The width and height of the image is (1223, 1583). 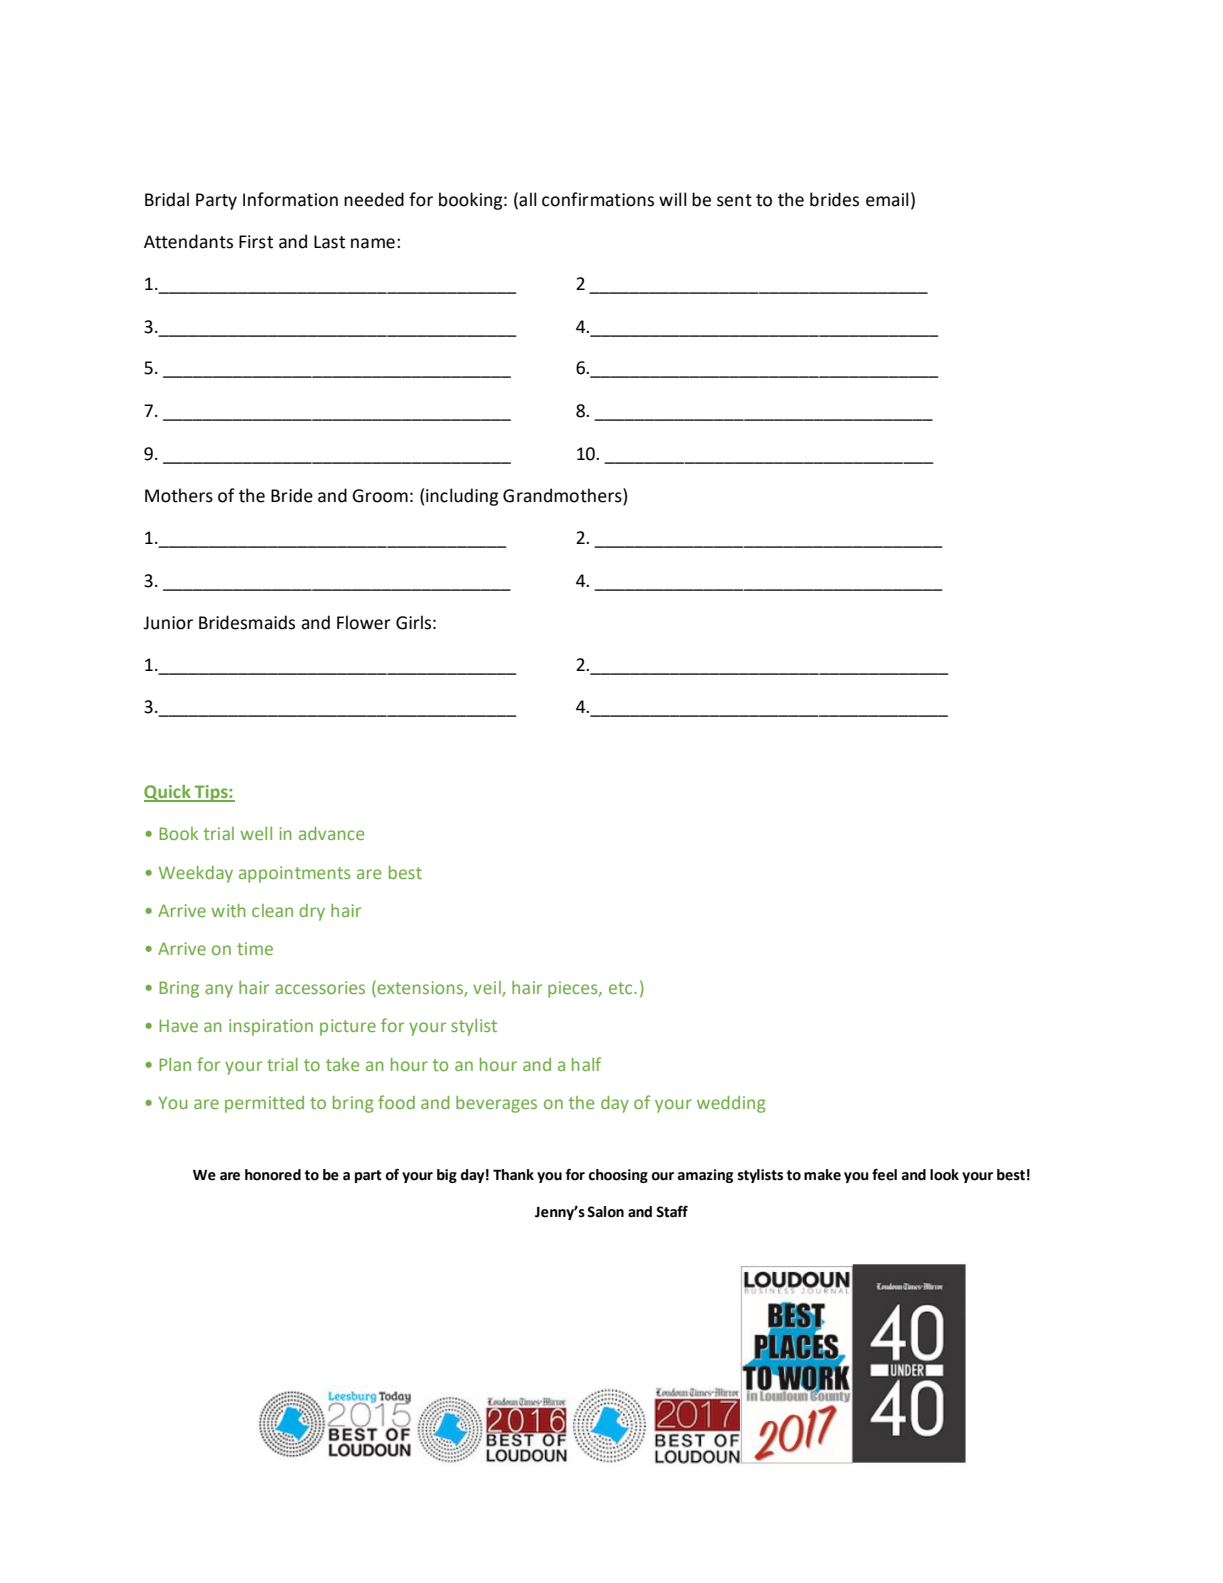 What do you see at coordinates (622, 988) in the image?
I see `etc` at bounding box center [622, 988].
